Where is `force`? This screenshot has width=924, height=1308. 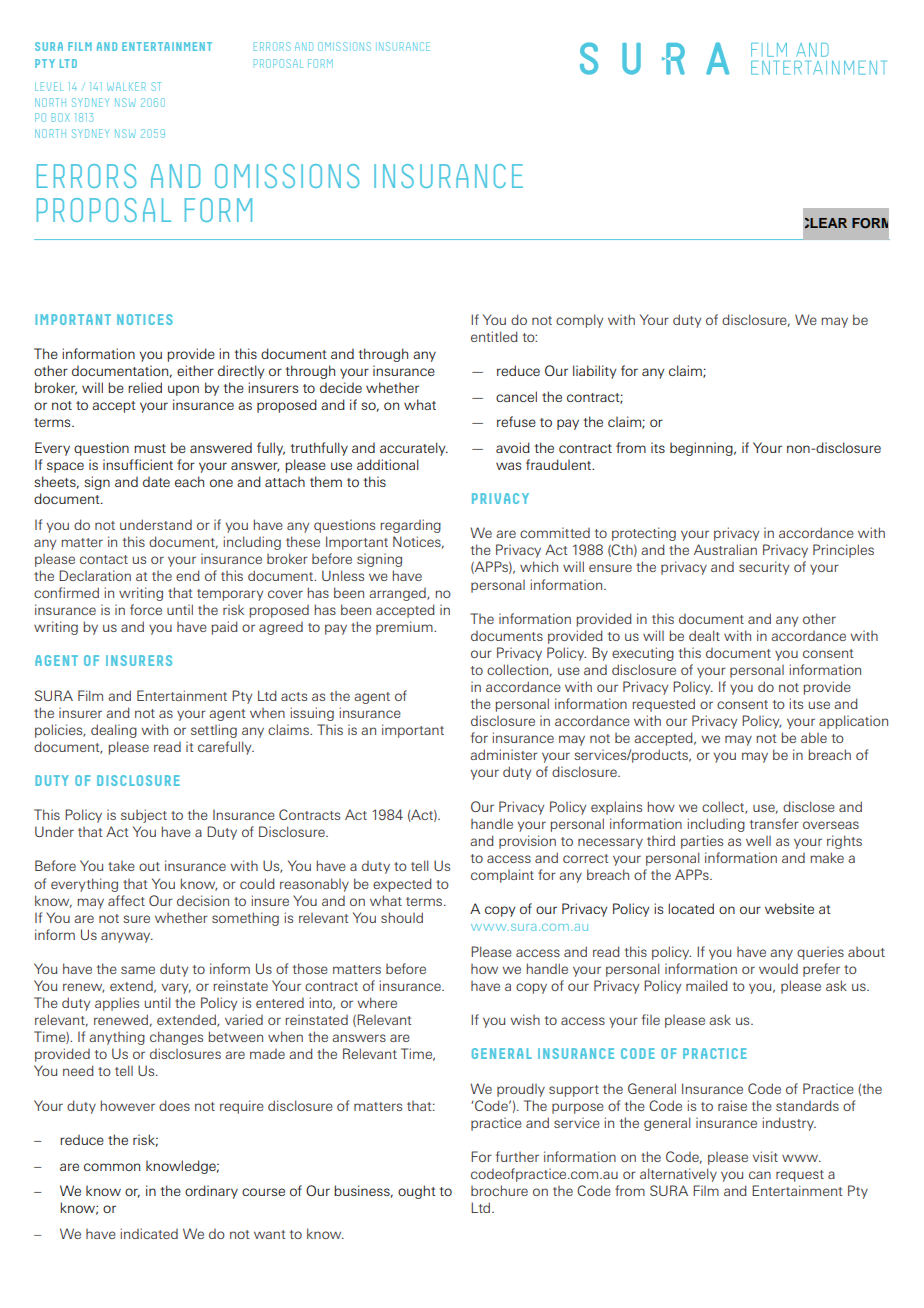 force is located at coordinates (146, 609).
